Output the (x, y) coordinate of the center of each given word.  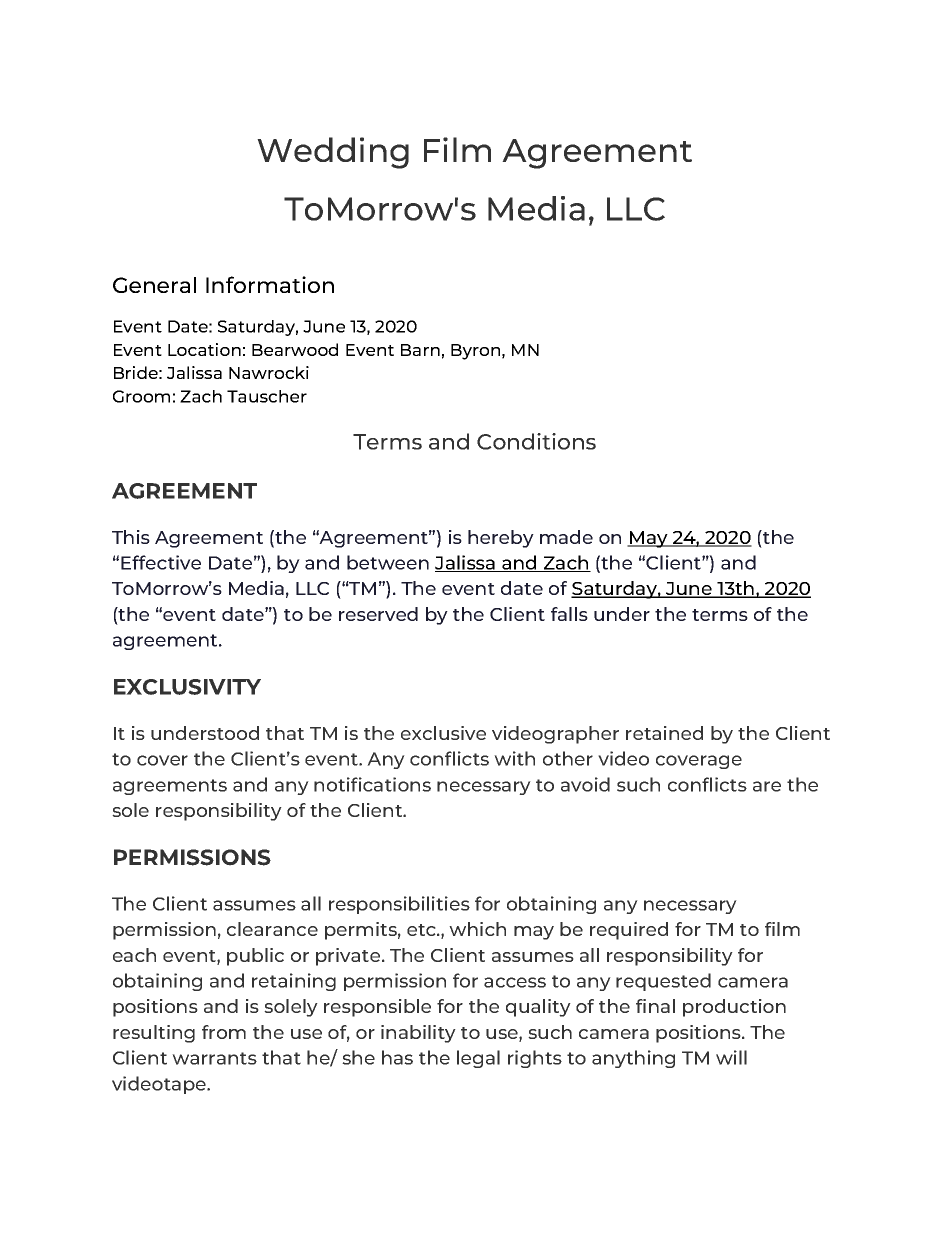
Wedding (333, 153)
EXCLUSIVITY (187, 687)
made (566, 537)
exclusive (443, 733)
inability (418, 1034)
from (224, 1032)
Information (270, 284)
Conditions (536, 441)
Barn (420, 350)
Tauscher (267, 396)
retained (664, 733)
